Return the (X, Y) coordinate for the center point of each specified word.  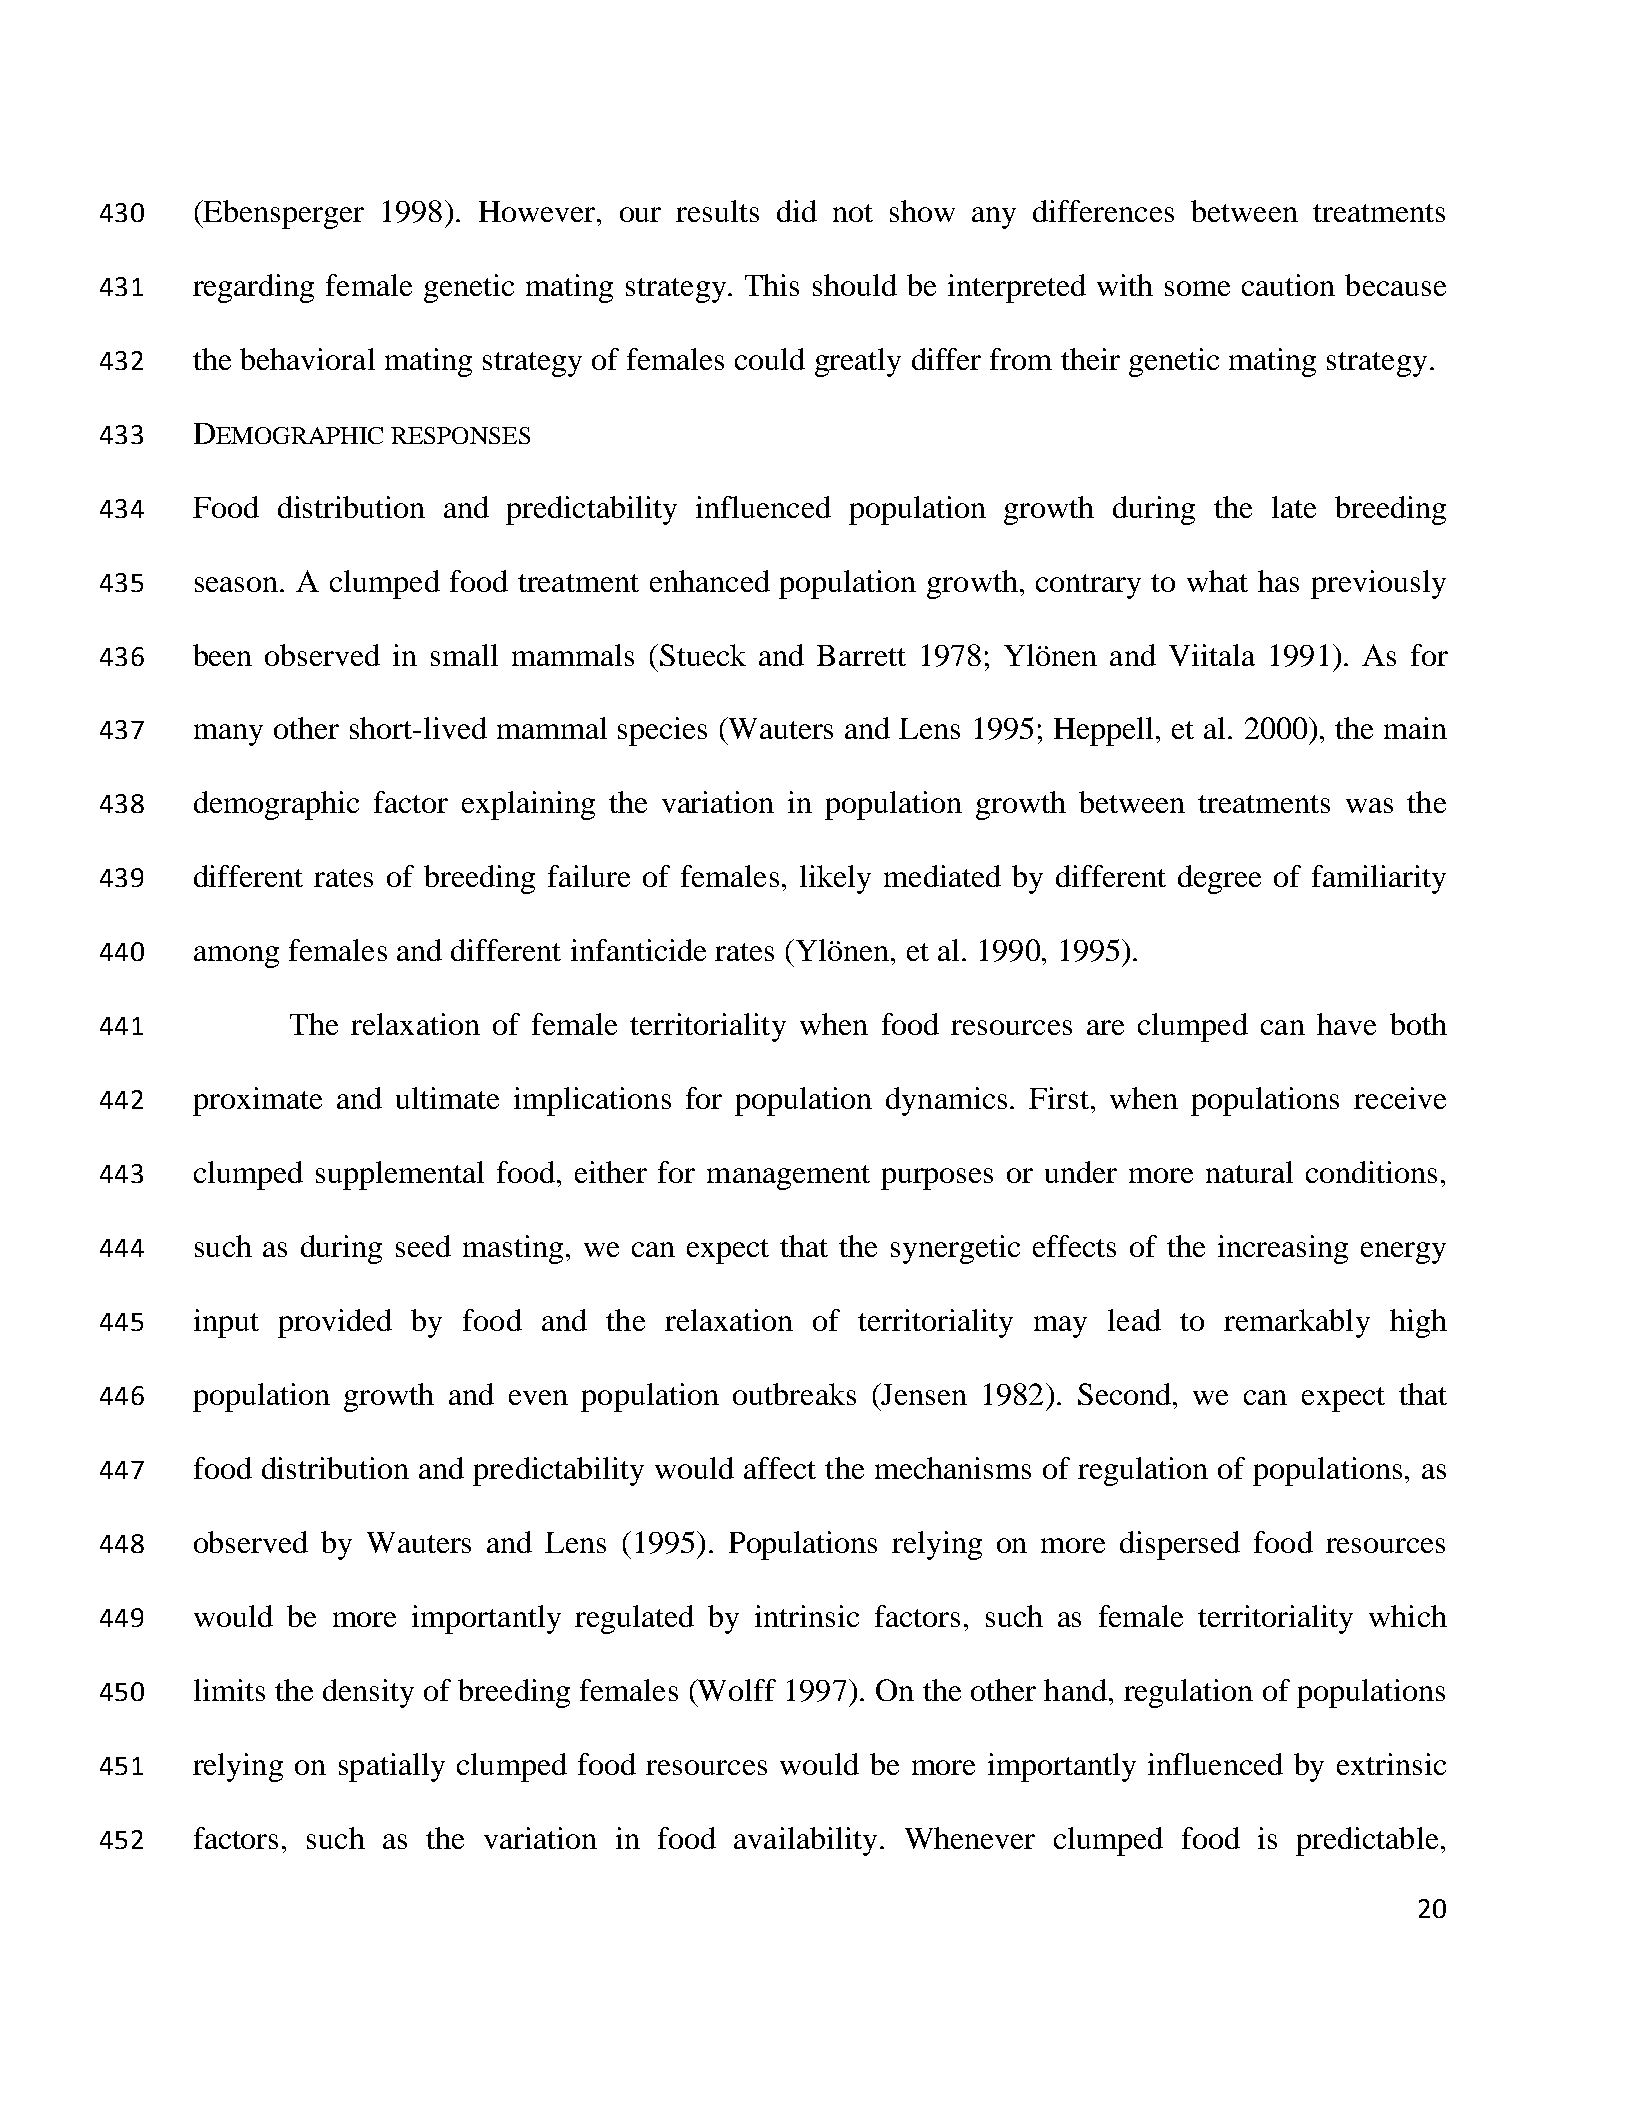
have (1346, 1024)
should (855, 285)
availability (805, 1841)
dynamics (946, 1101)
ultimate (447, 1098)
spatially (392, 1767)
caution (1288, 285)
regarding (253, 288)
